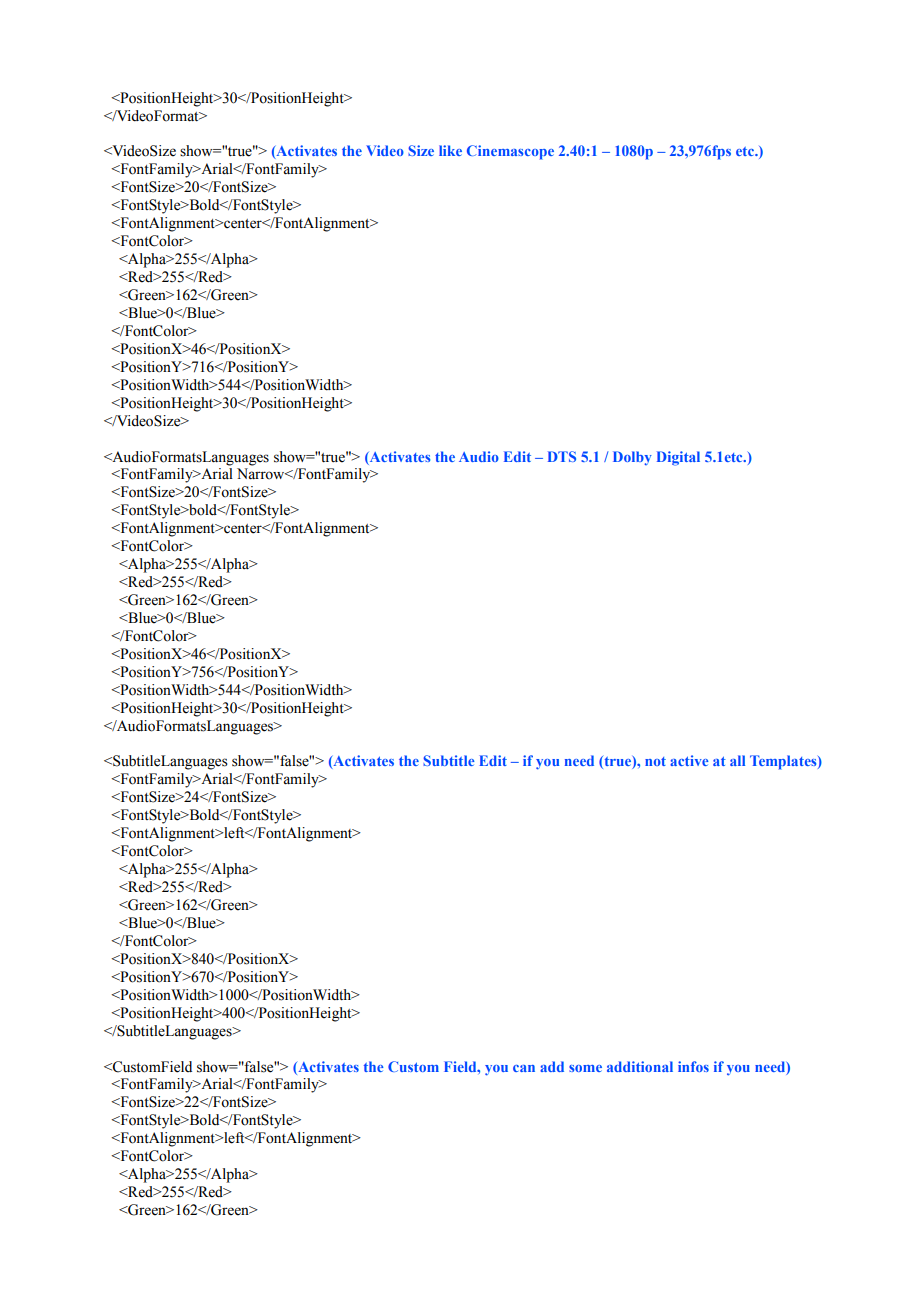 The image size is (924, 1308). Describe the element at coordinates (450, 150) in the document. I see `like` at that location.
